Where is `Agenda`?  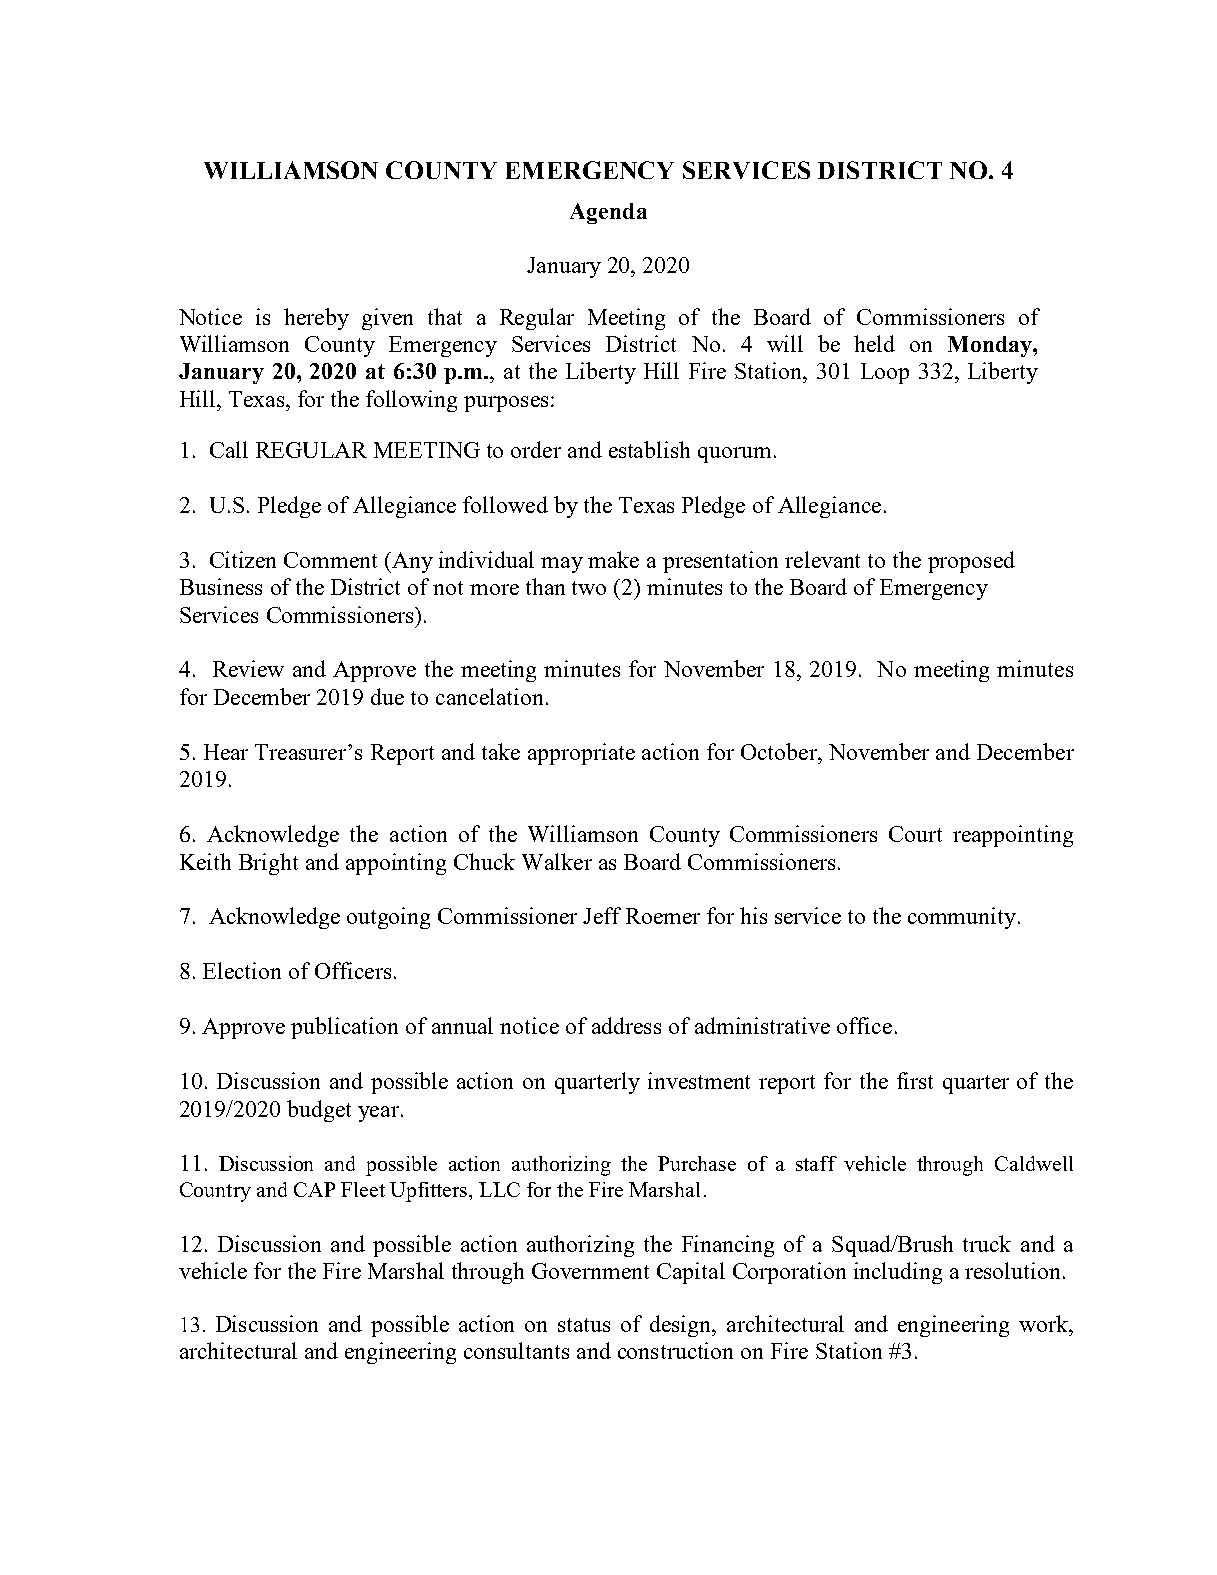 Agenda is located at coordinates (608, 213).
